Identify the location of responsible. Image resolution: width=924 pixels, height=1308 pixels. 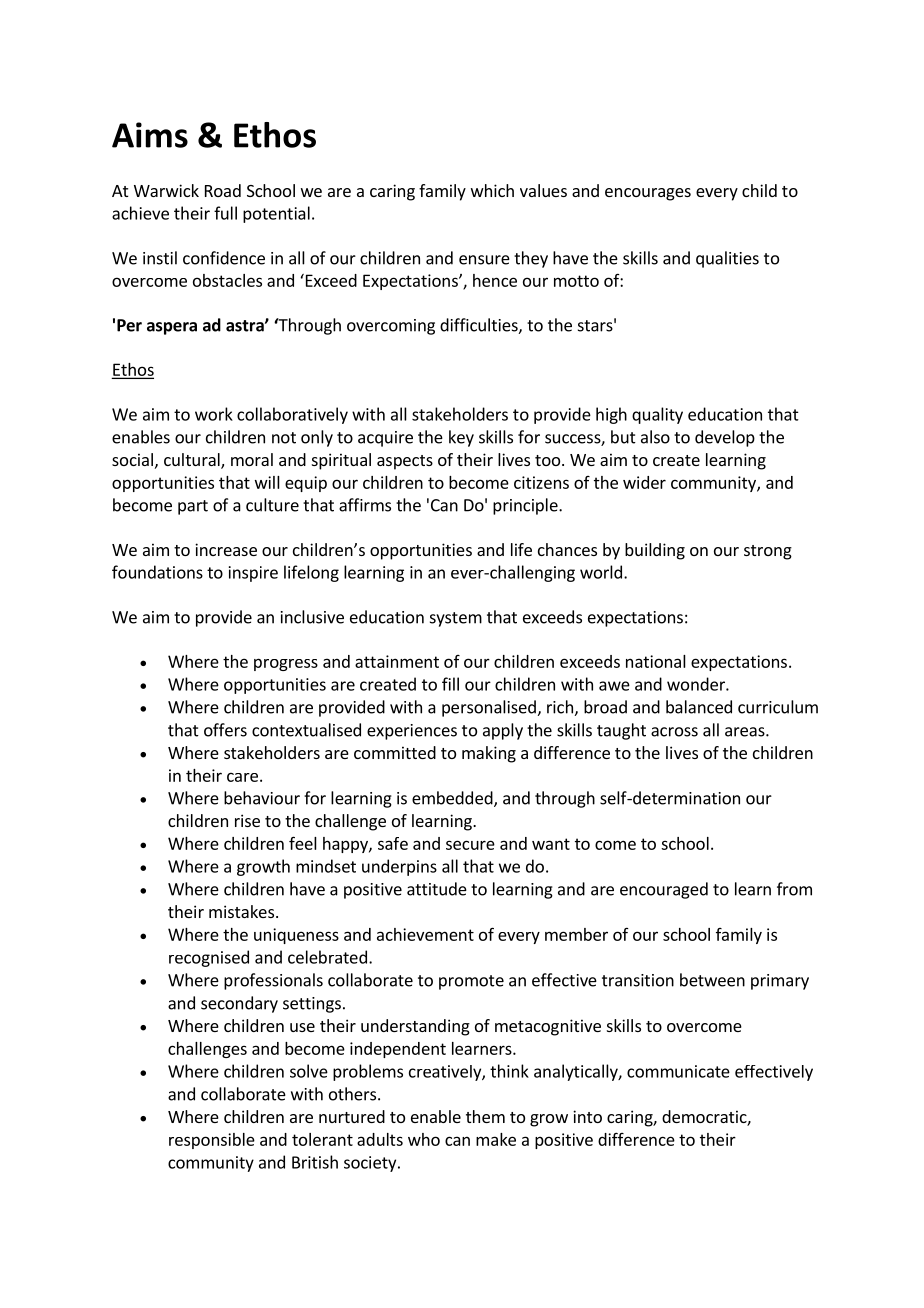
(212, 1141).
